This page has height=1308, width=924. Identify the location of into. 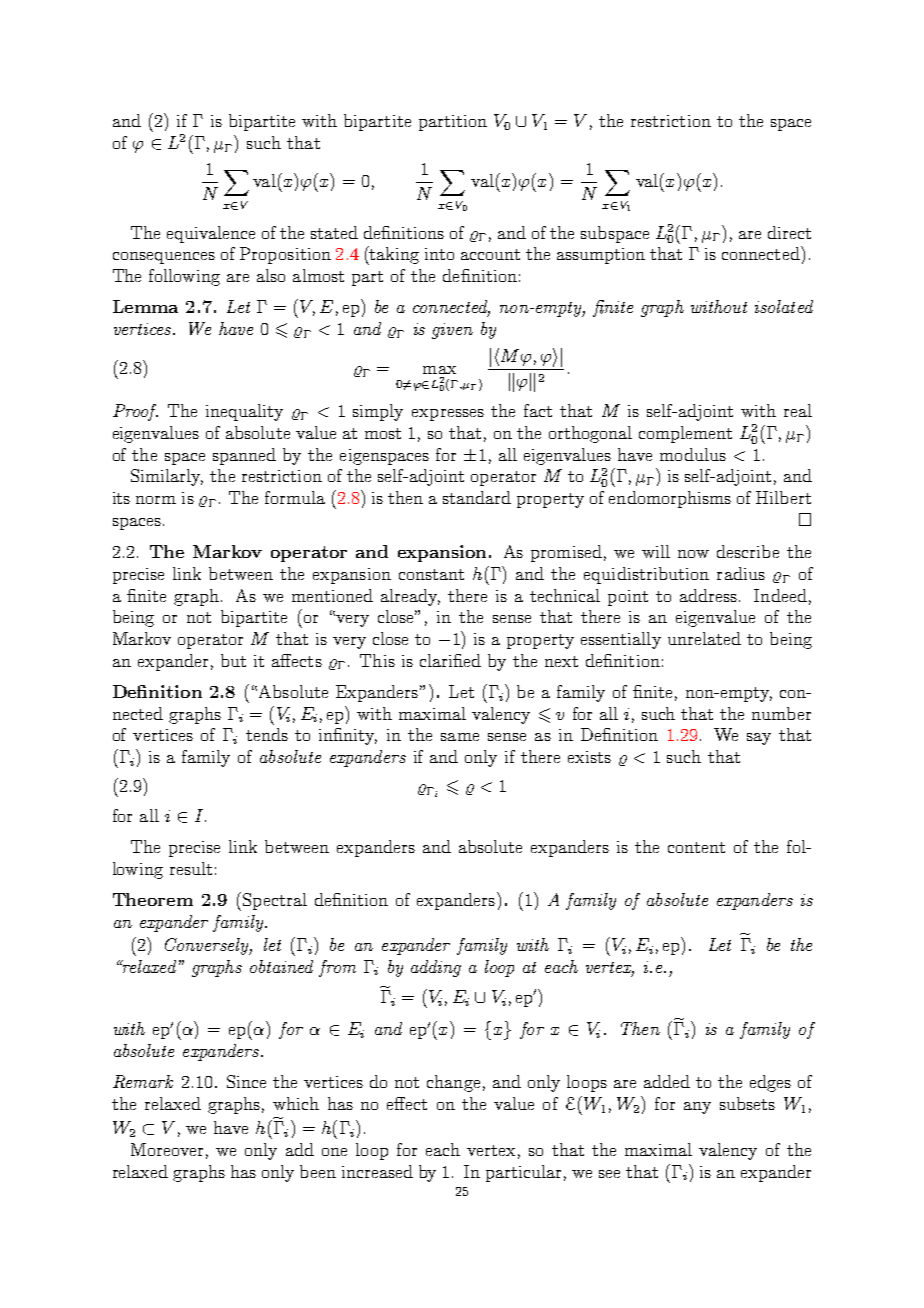
(439, 254).
